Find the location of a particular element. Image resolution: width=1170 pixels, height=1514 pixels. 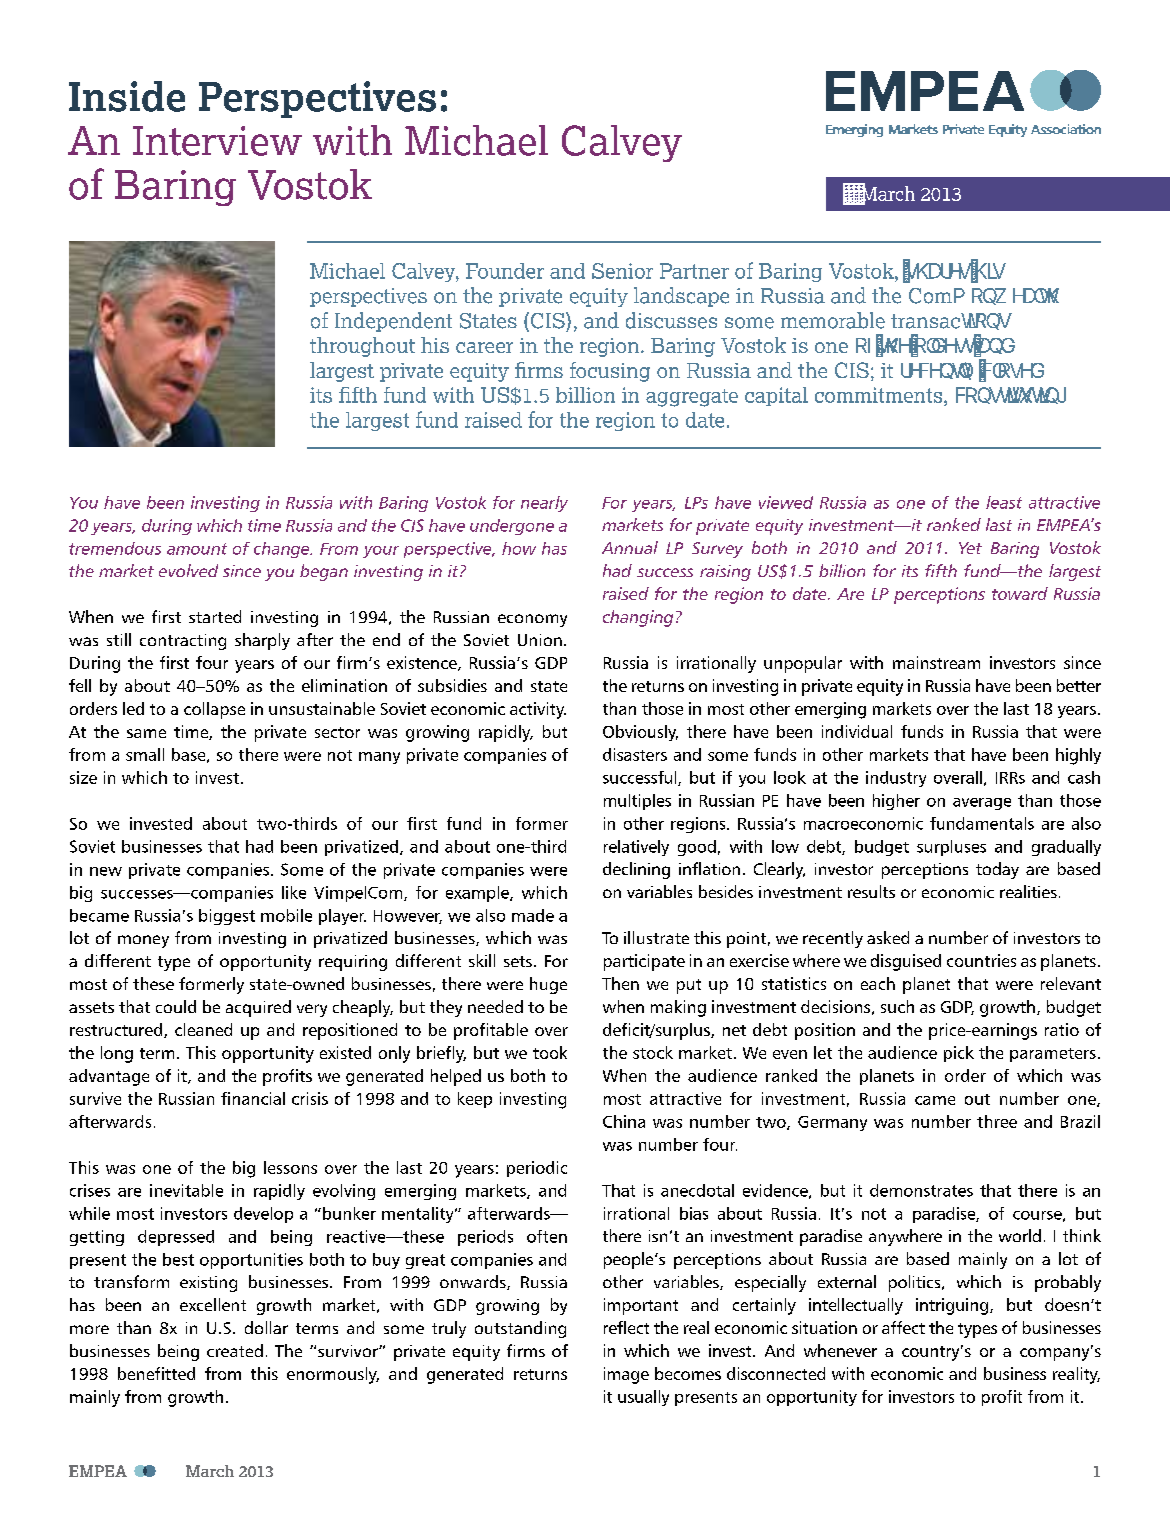

industry is located at coordinates (896, 779).
